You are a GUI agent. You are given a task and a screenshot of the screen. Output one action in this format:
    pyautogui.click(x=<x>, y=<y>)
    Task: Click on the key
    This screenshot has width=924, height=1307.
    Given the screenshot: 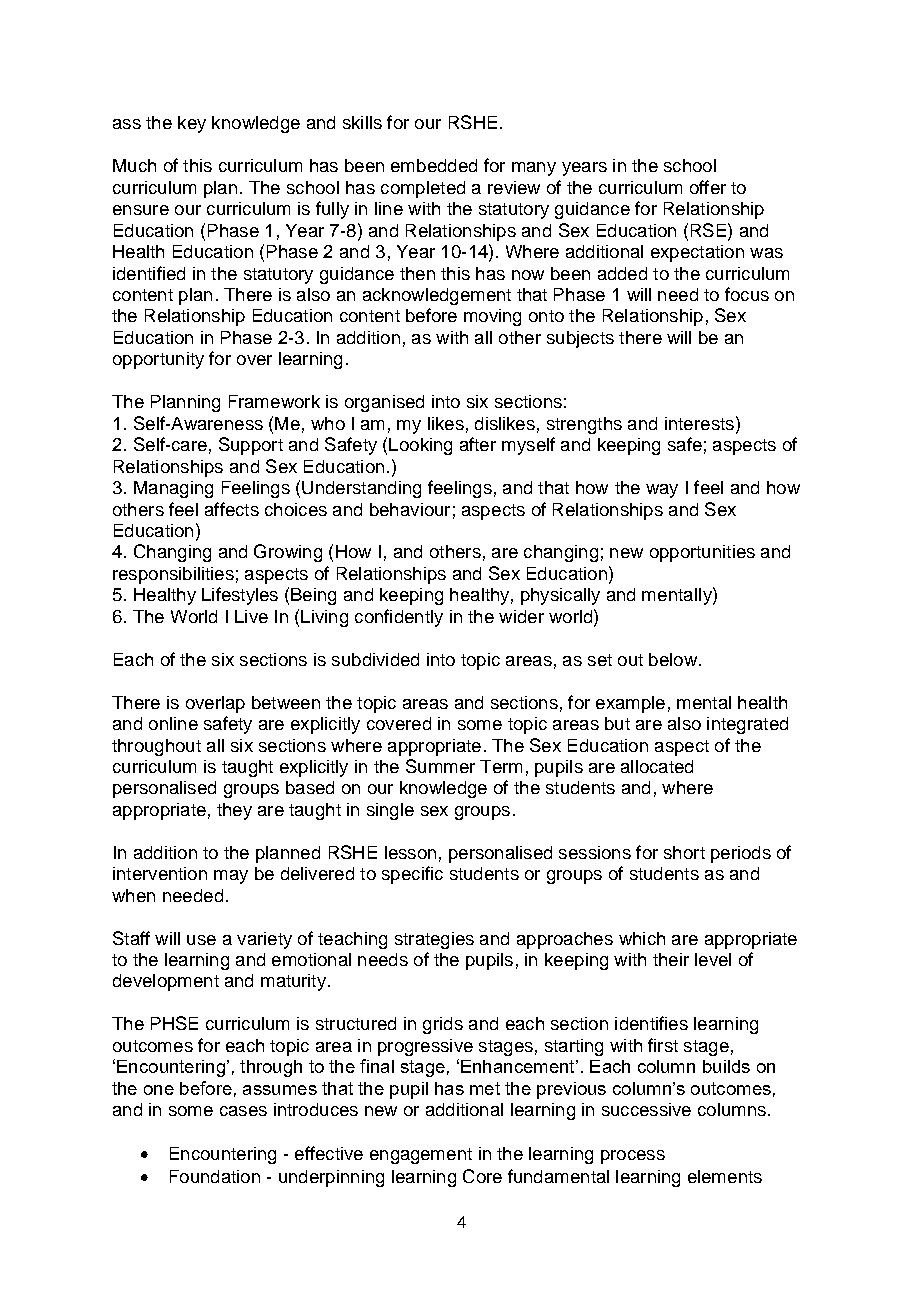 What is the action you would take?
    pyautogui.click(x=192, y=124)
